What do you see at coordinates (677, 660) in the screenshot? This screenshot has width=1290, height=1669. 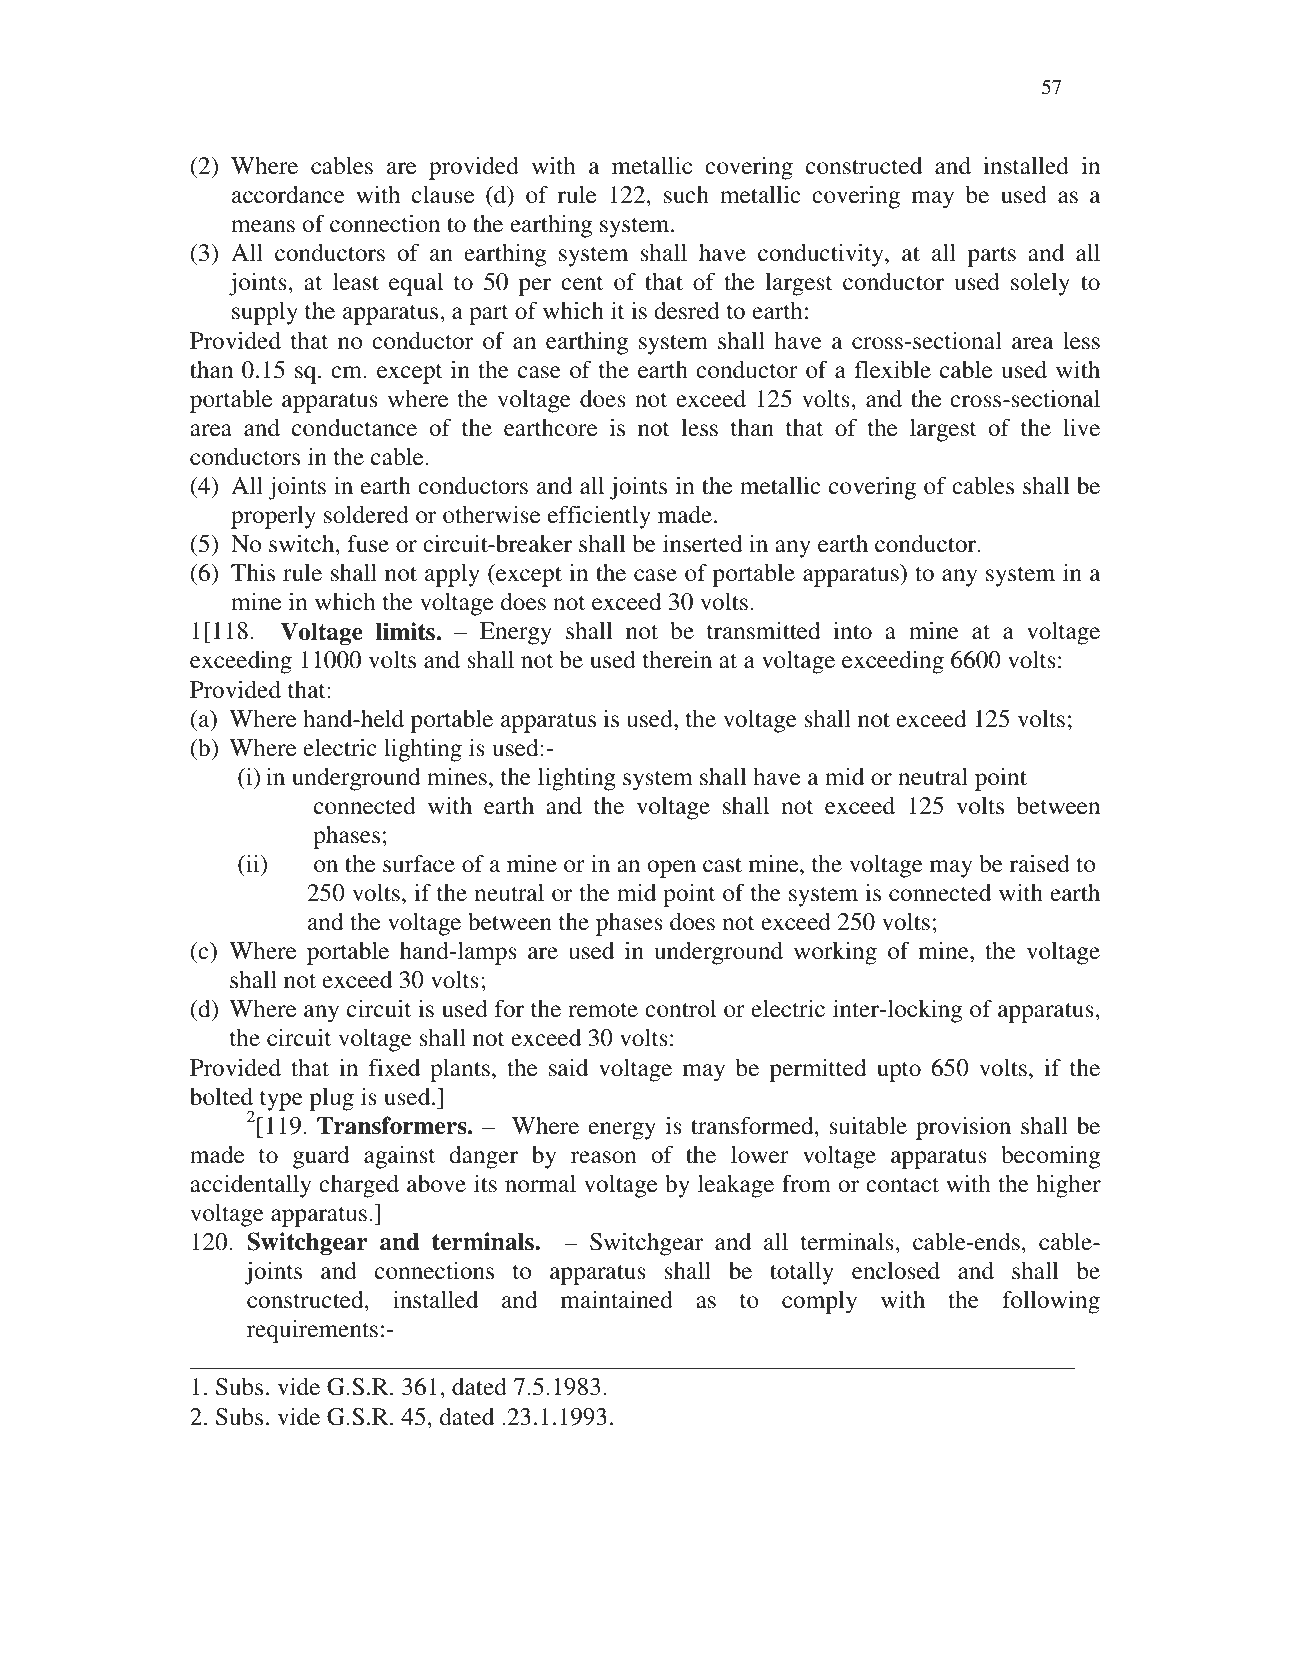 I see `therein` at bounding box center [677, 660].
